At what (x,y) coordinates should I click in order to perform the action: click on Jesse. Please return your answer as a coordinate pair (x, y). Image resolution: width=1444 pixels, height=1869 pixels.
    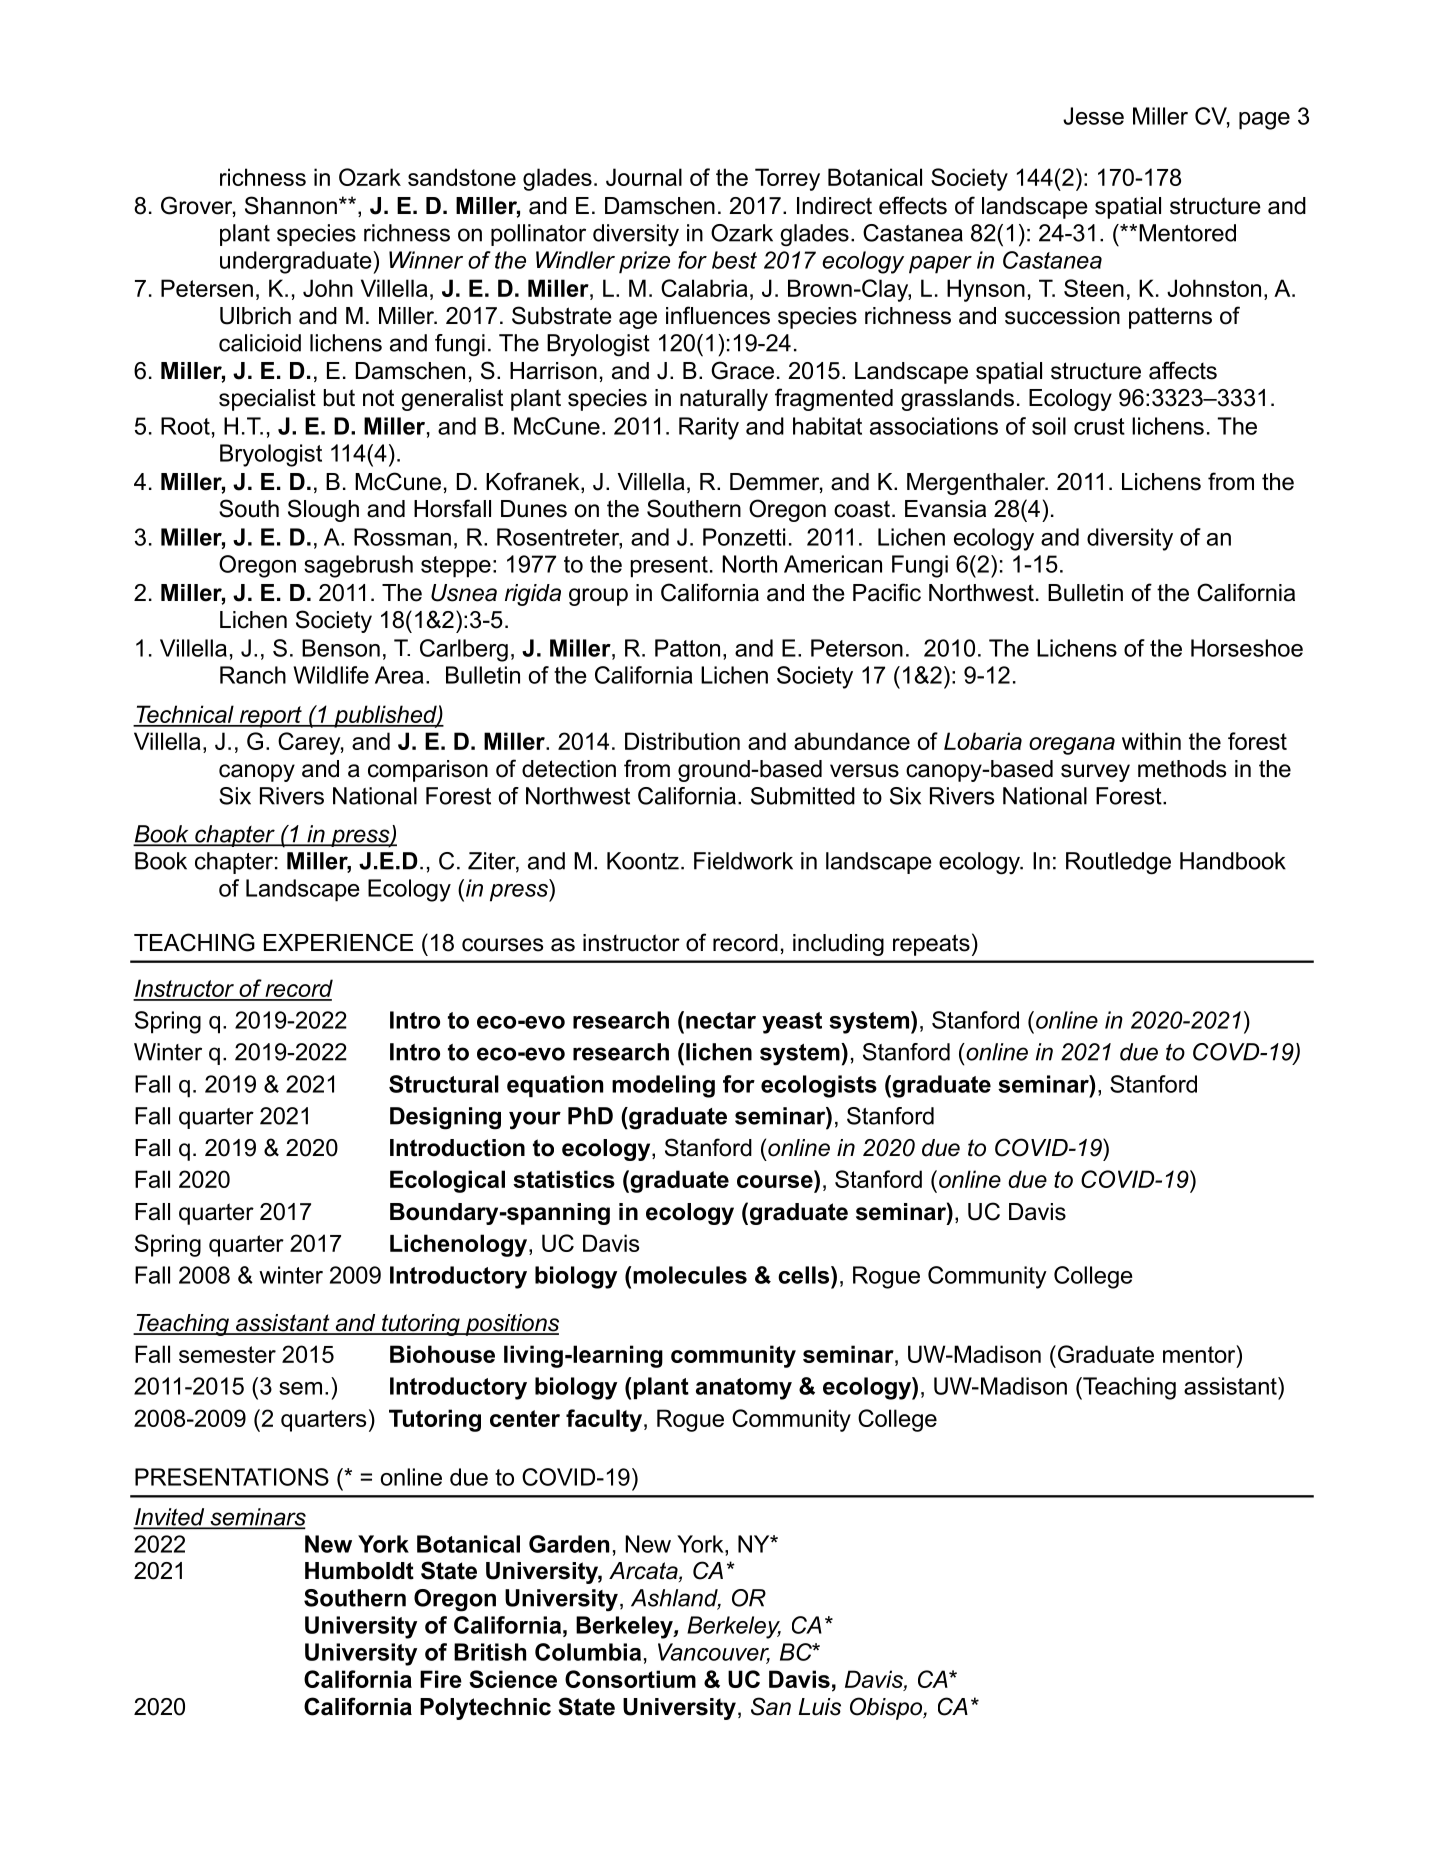
    Looking at the image, I should click on (1093, 116).
